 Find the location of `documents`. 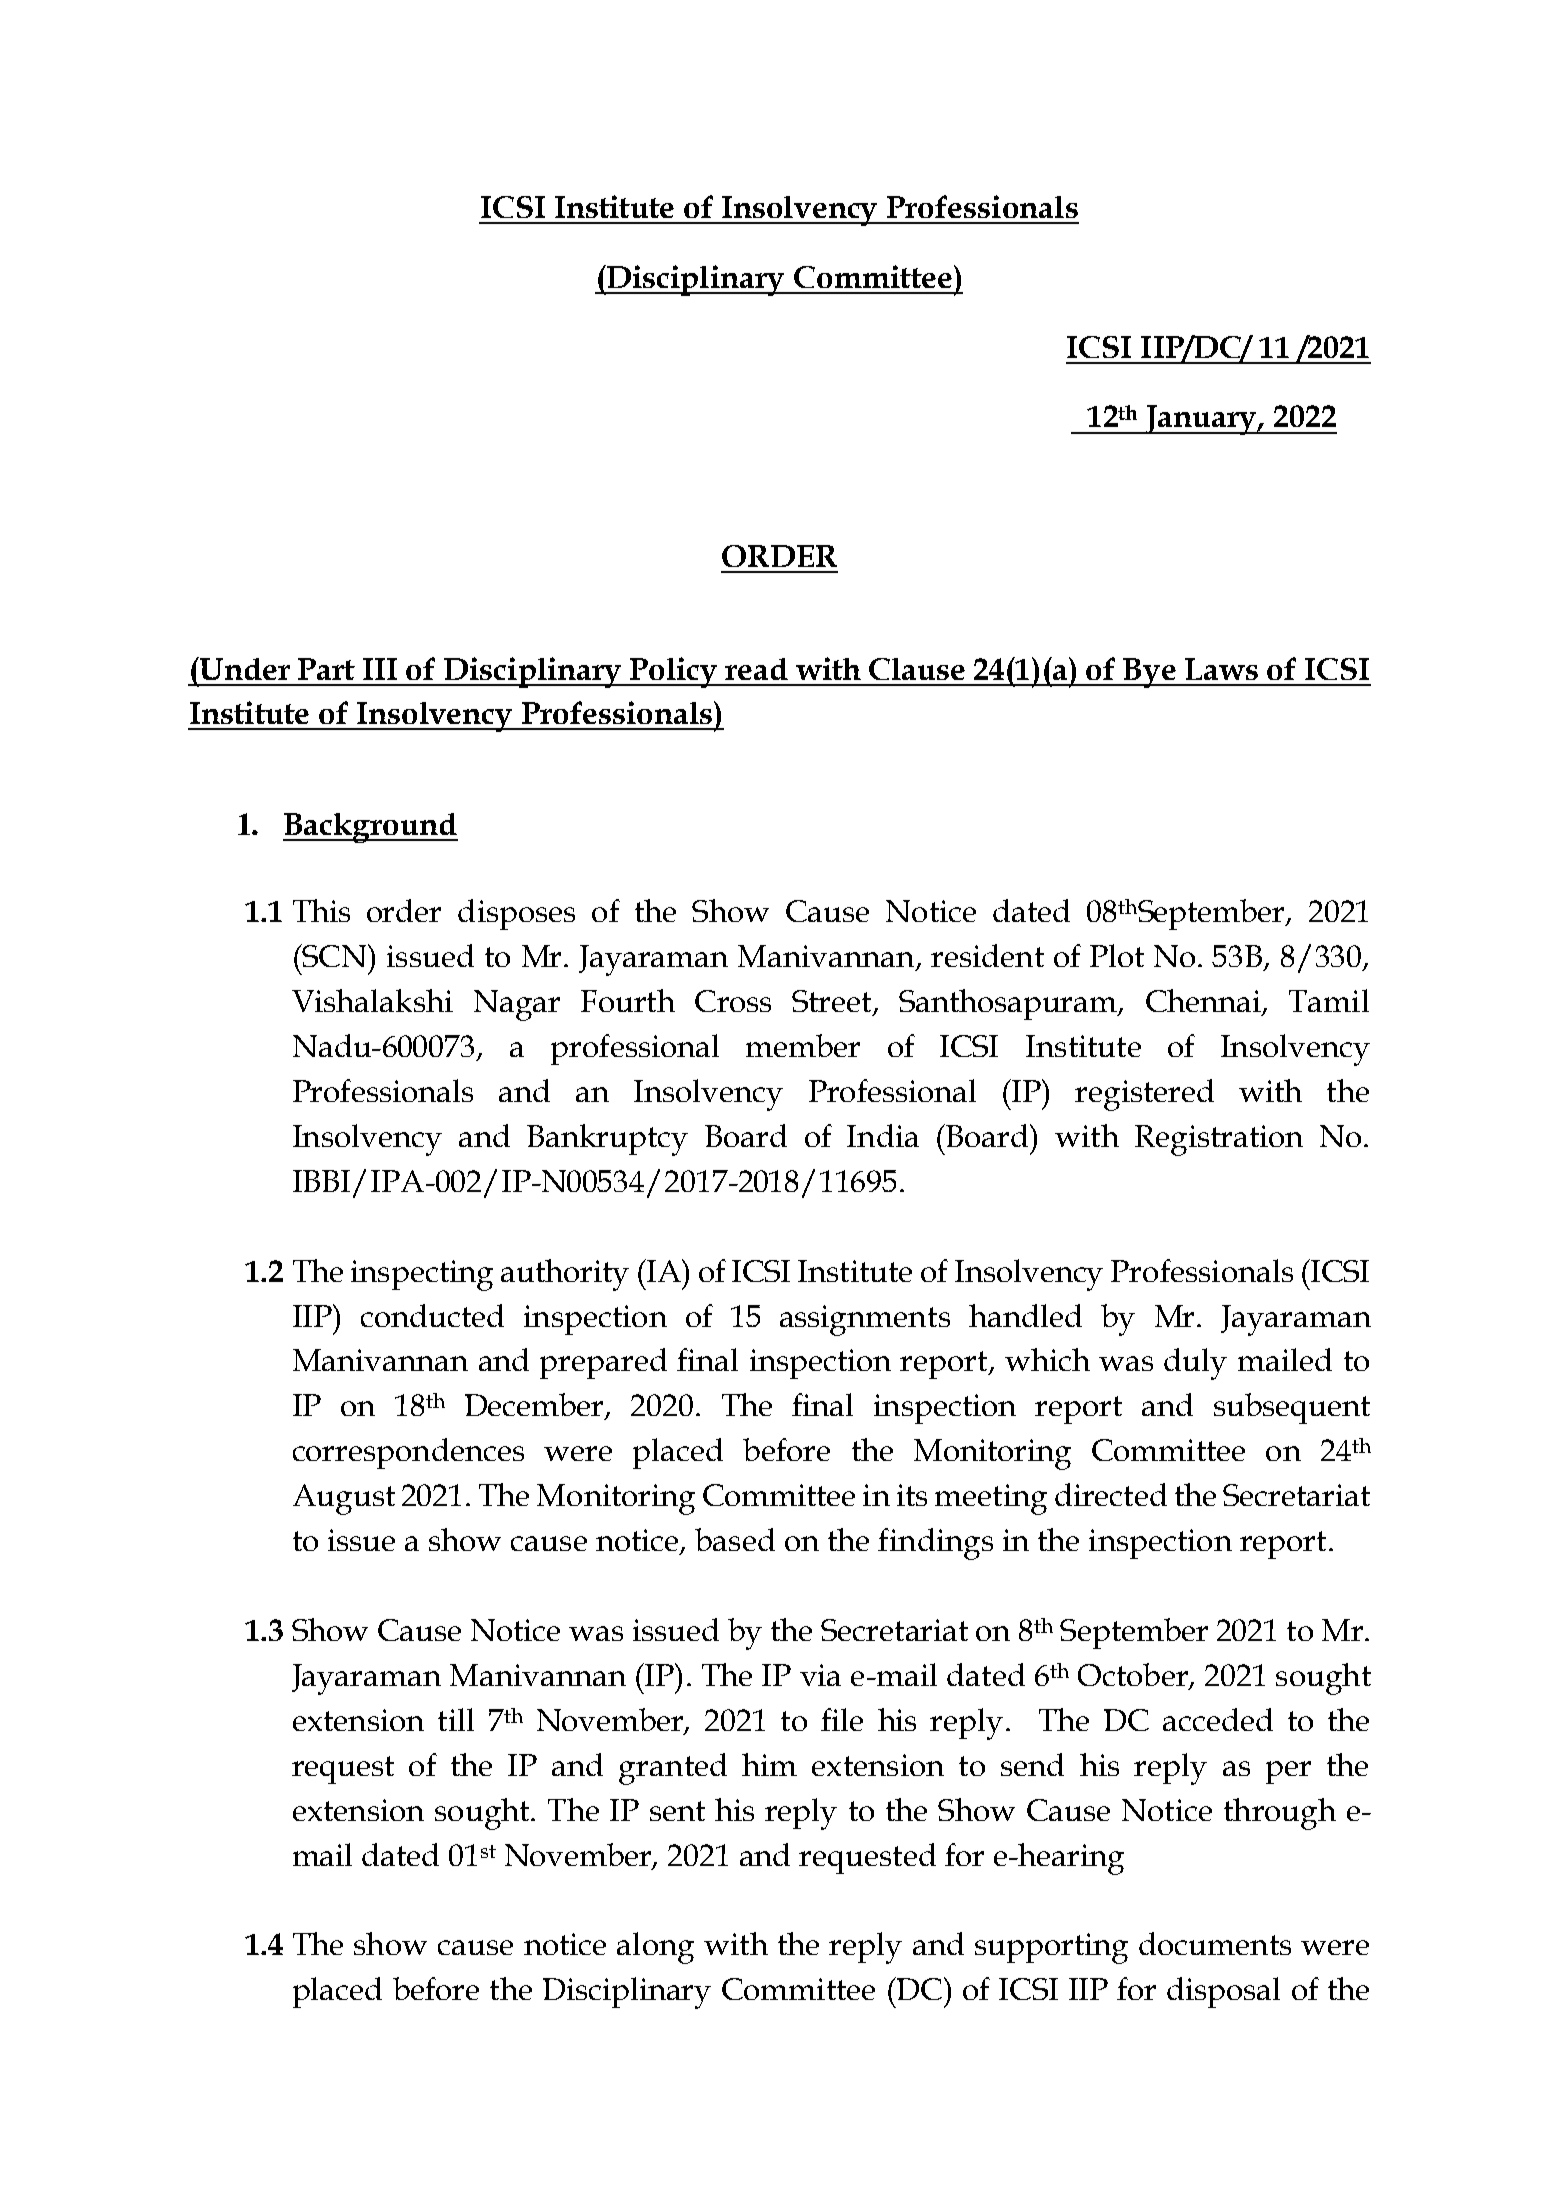

documents is located at coordinates (1215, 1943).
